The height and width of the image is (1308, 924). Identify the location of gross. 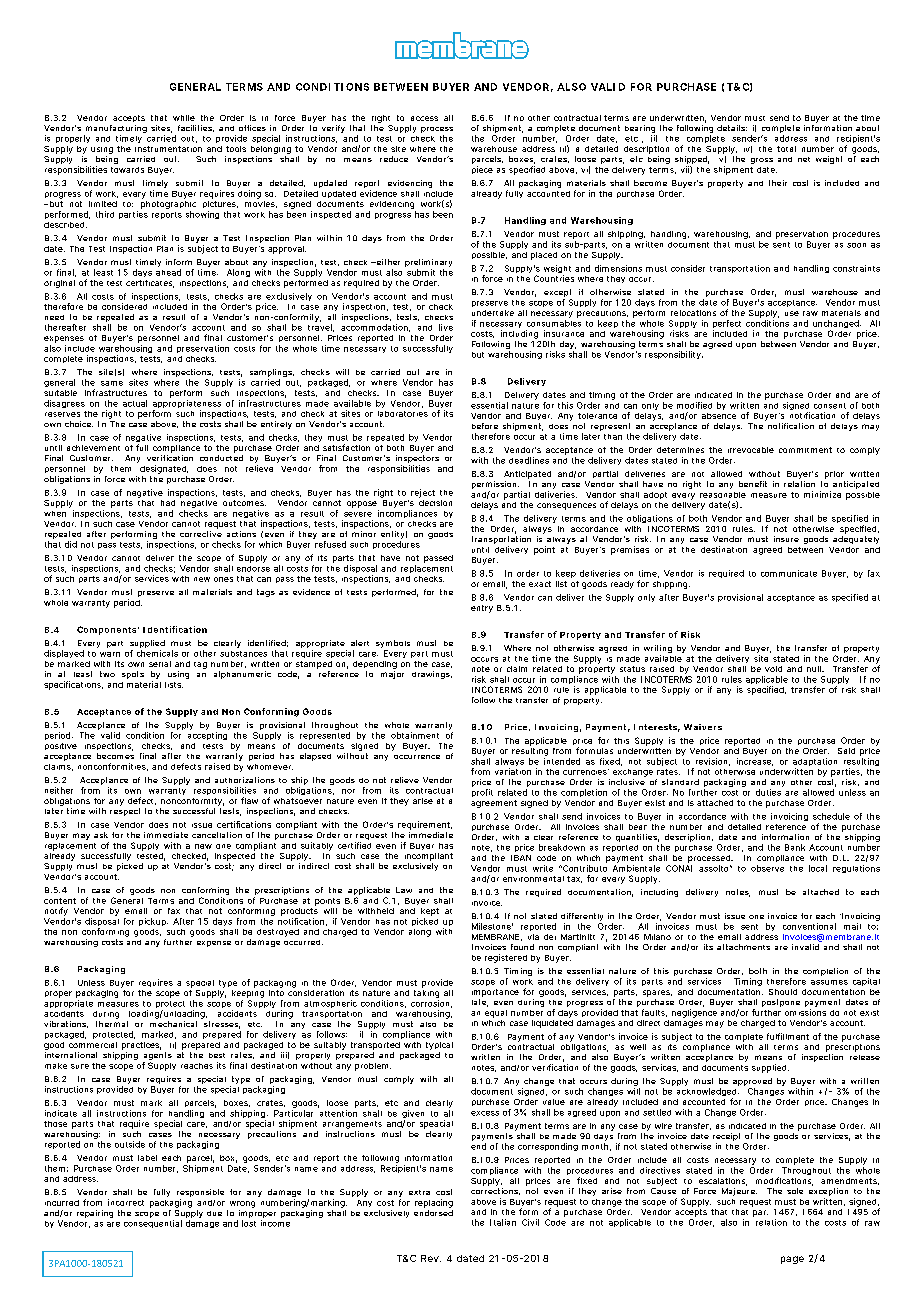
(762, 161).
